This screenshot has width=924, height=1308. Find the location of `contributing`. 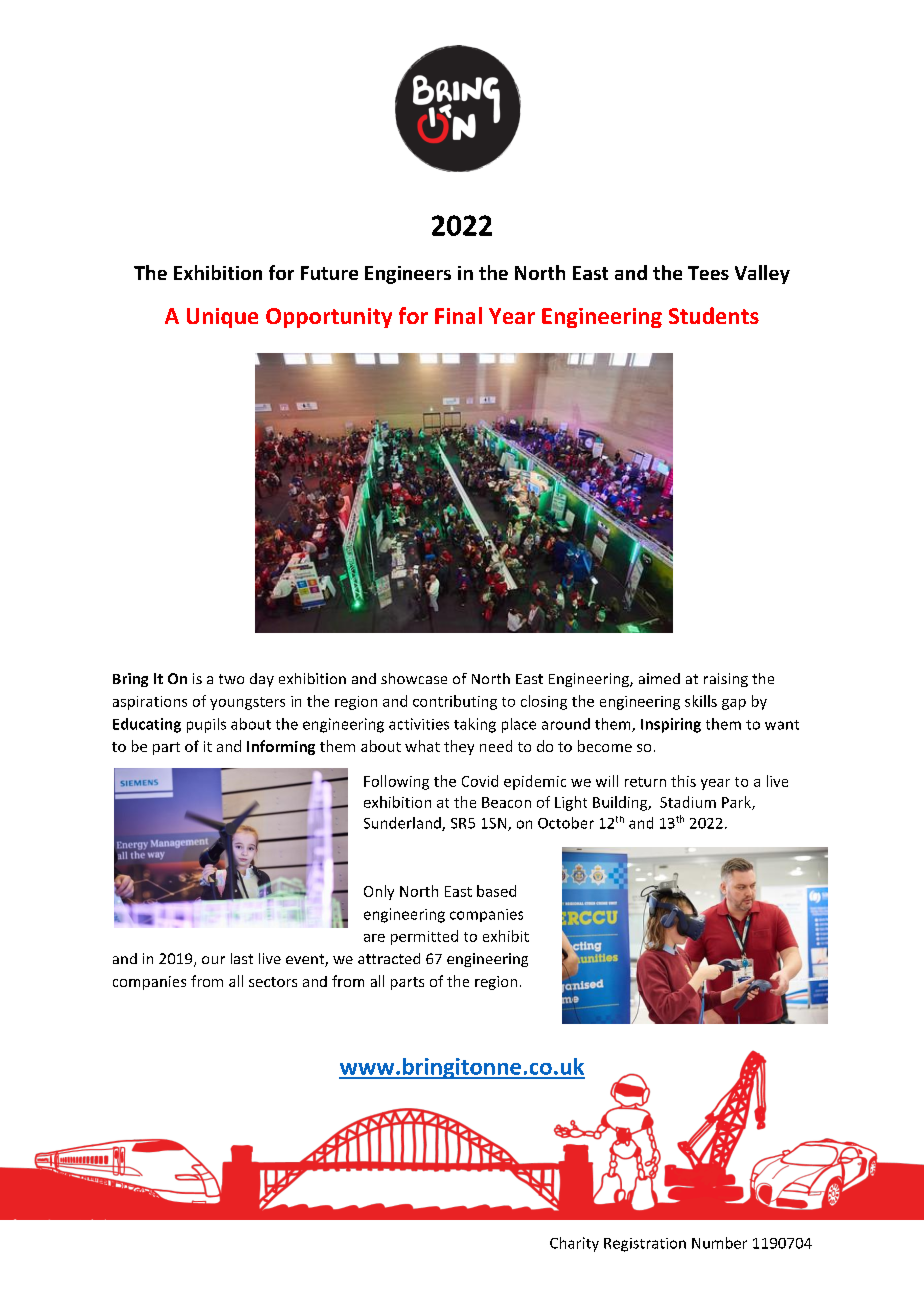

contributing is located at coordinates (455, 702).
